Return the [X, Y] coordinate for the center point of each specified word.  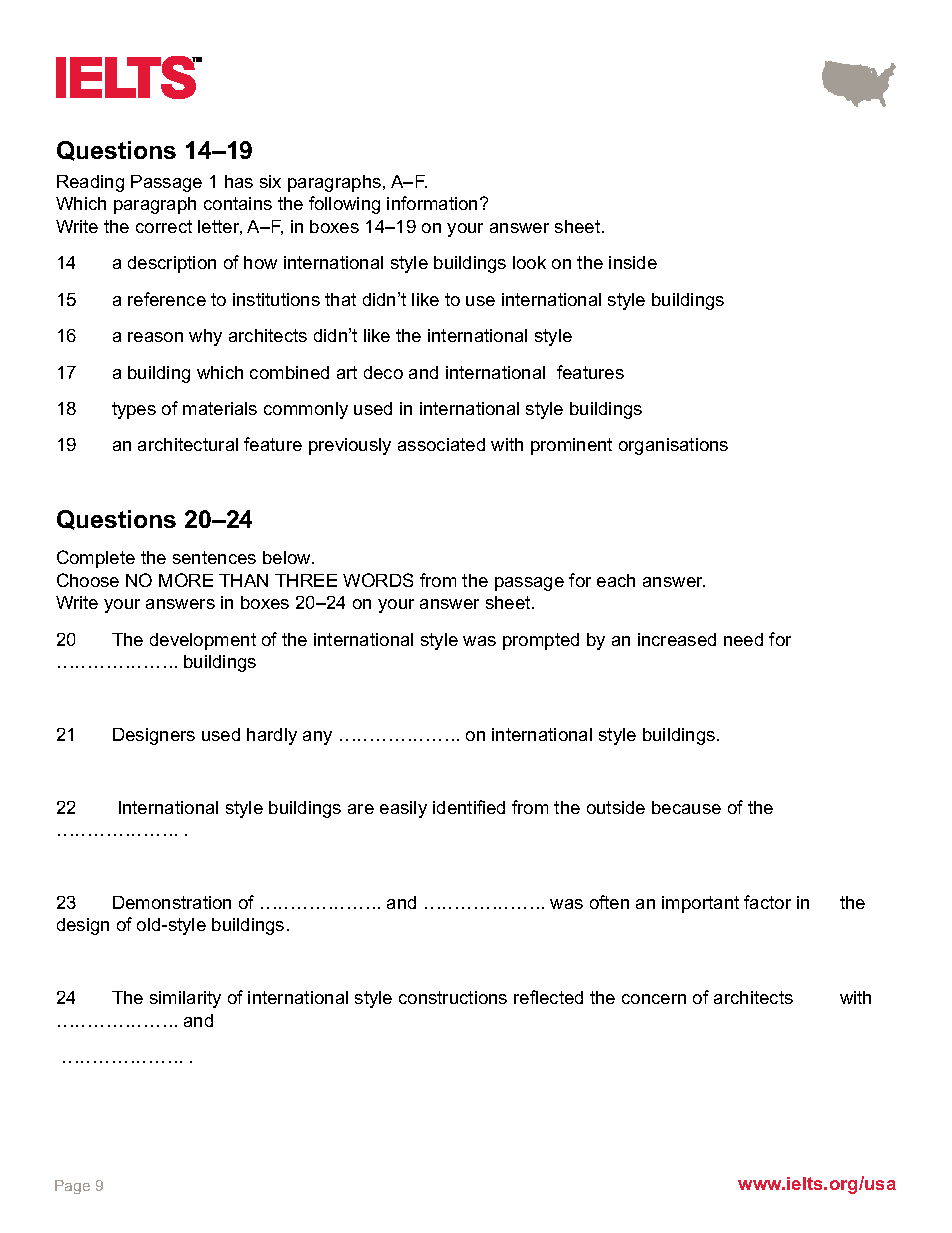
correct [164, 226]
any [317, 738]
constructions [453, 997]
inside [633, 262]
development [203, 641]
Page [72, 1187]
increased [677, 639]
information [432, 203]
